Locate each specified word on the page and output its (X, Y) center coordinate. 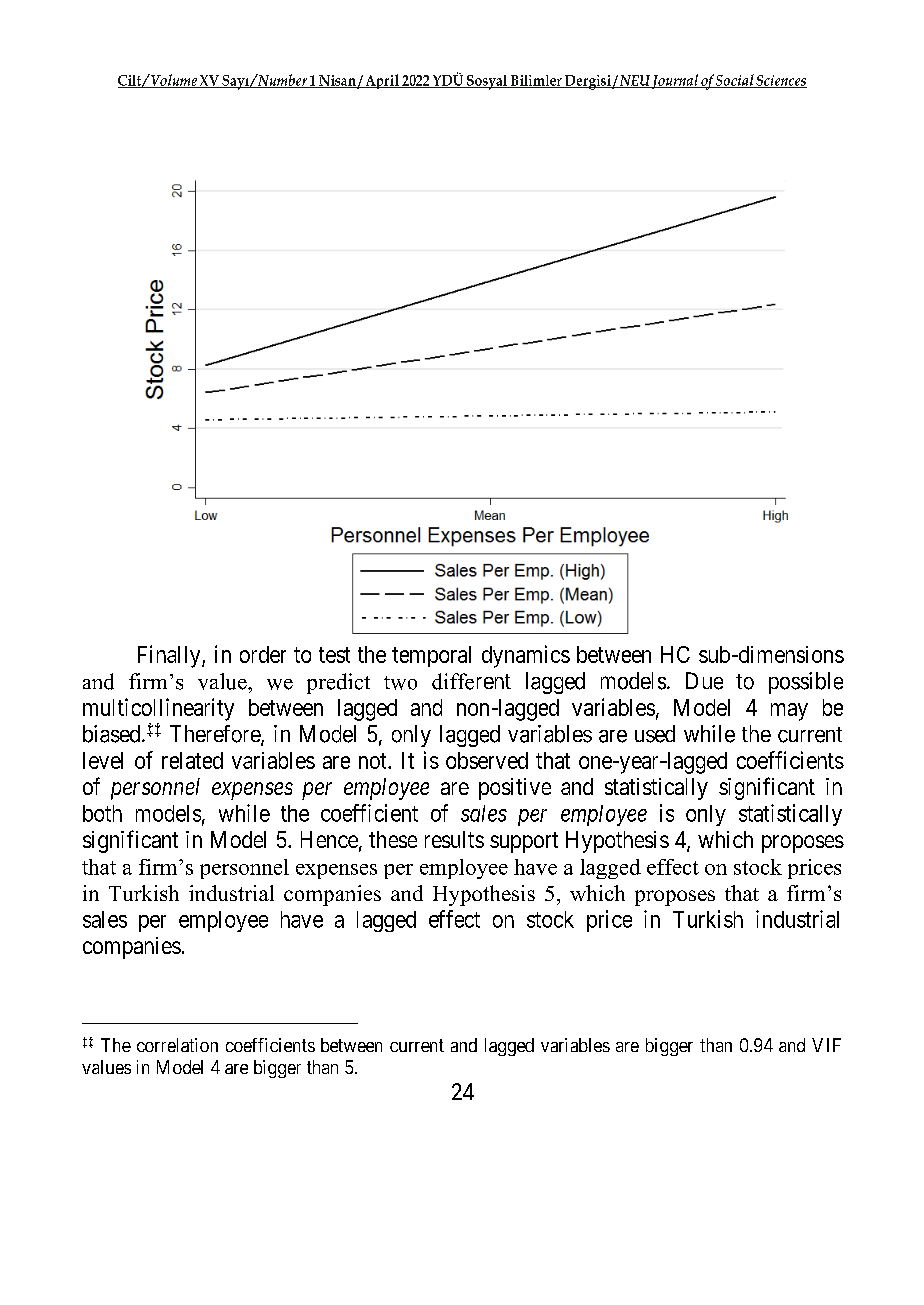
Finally (170, 656)
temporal (431, 656)
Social (735, 81)
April (382, 81)
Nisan (337, 81)
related (192, 760)
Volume (174, 81)
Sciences (781, 81)
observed (487, 760)
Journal (675, 81)
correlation (177, 1045)
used (655, 734)
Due (704, 681)
